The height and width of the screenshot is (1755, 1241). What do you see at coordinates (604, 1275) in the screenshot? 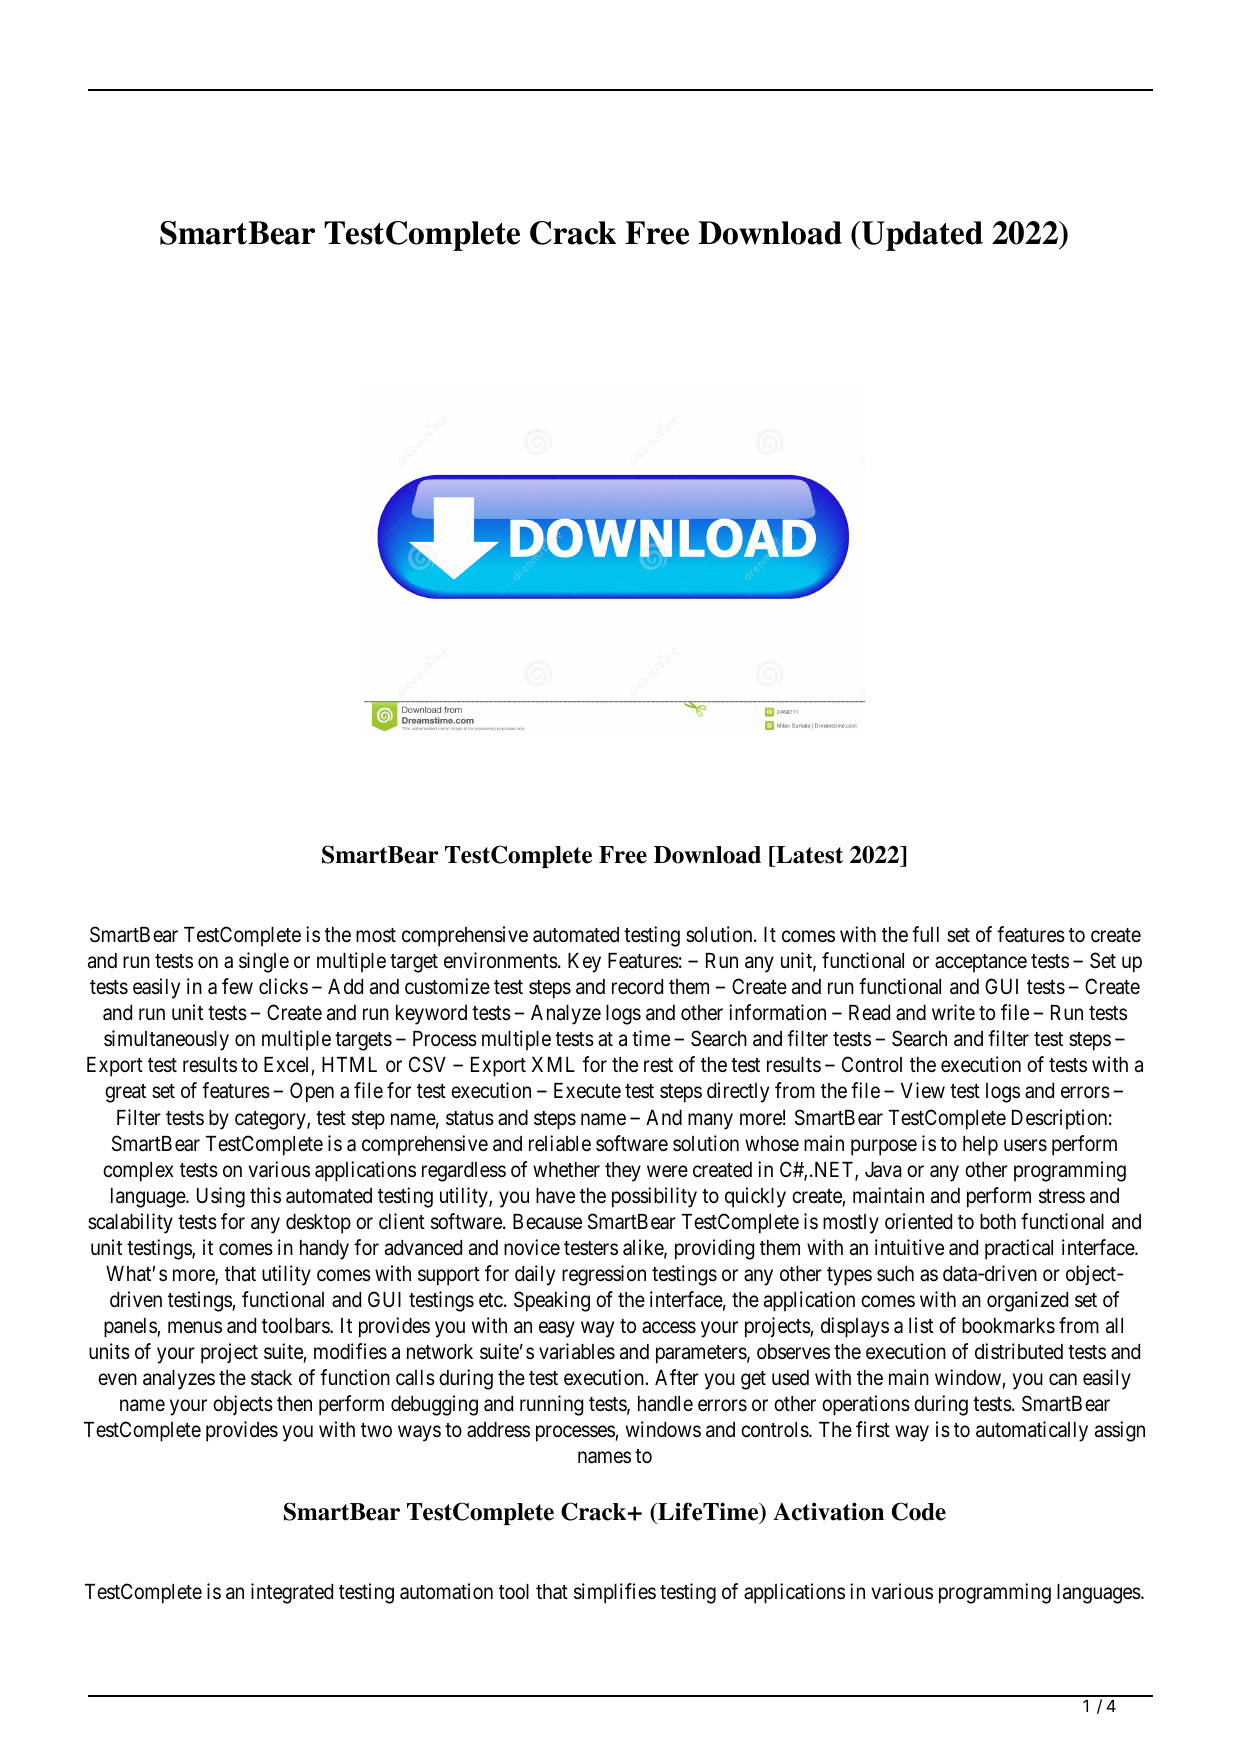
I see `regression` at bounding box center [604, 1275].
